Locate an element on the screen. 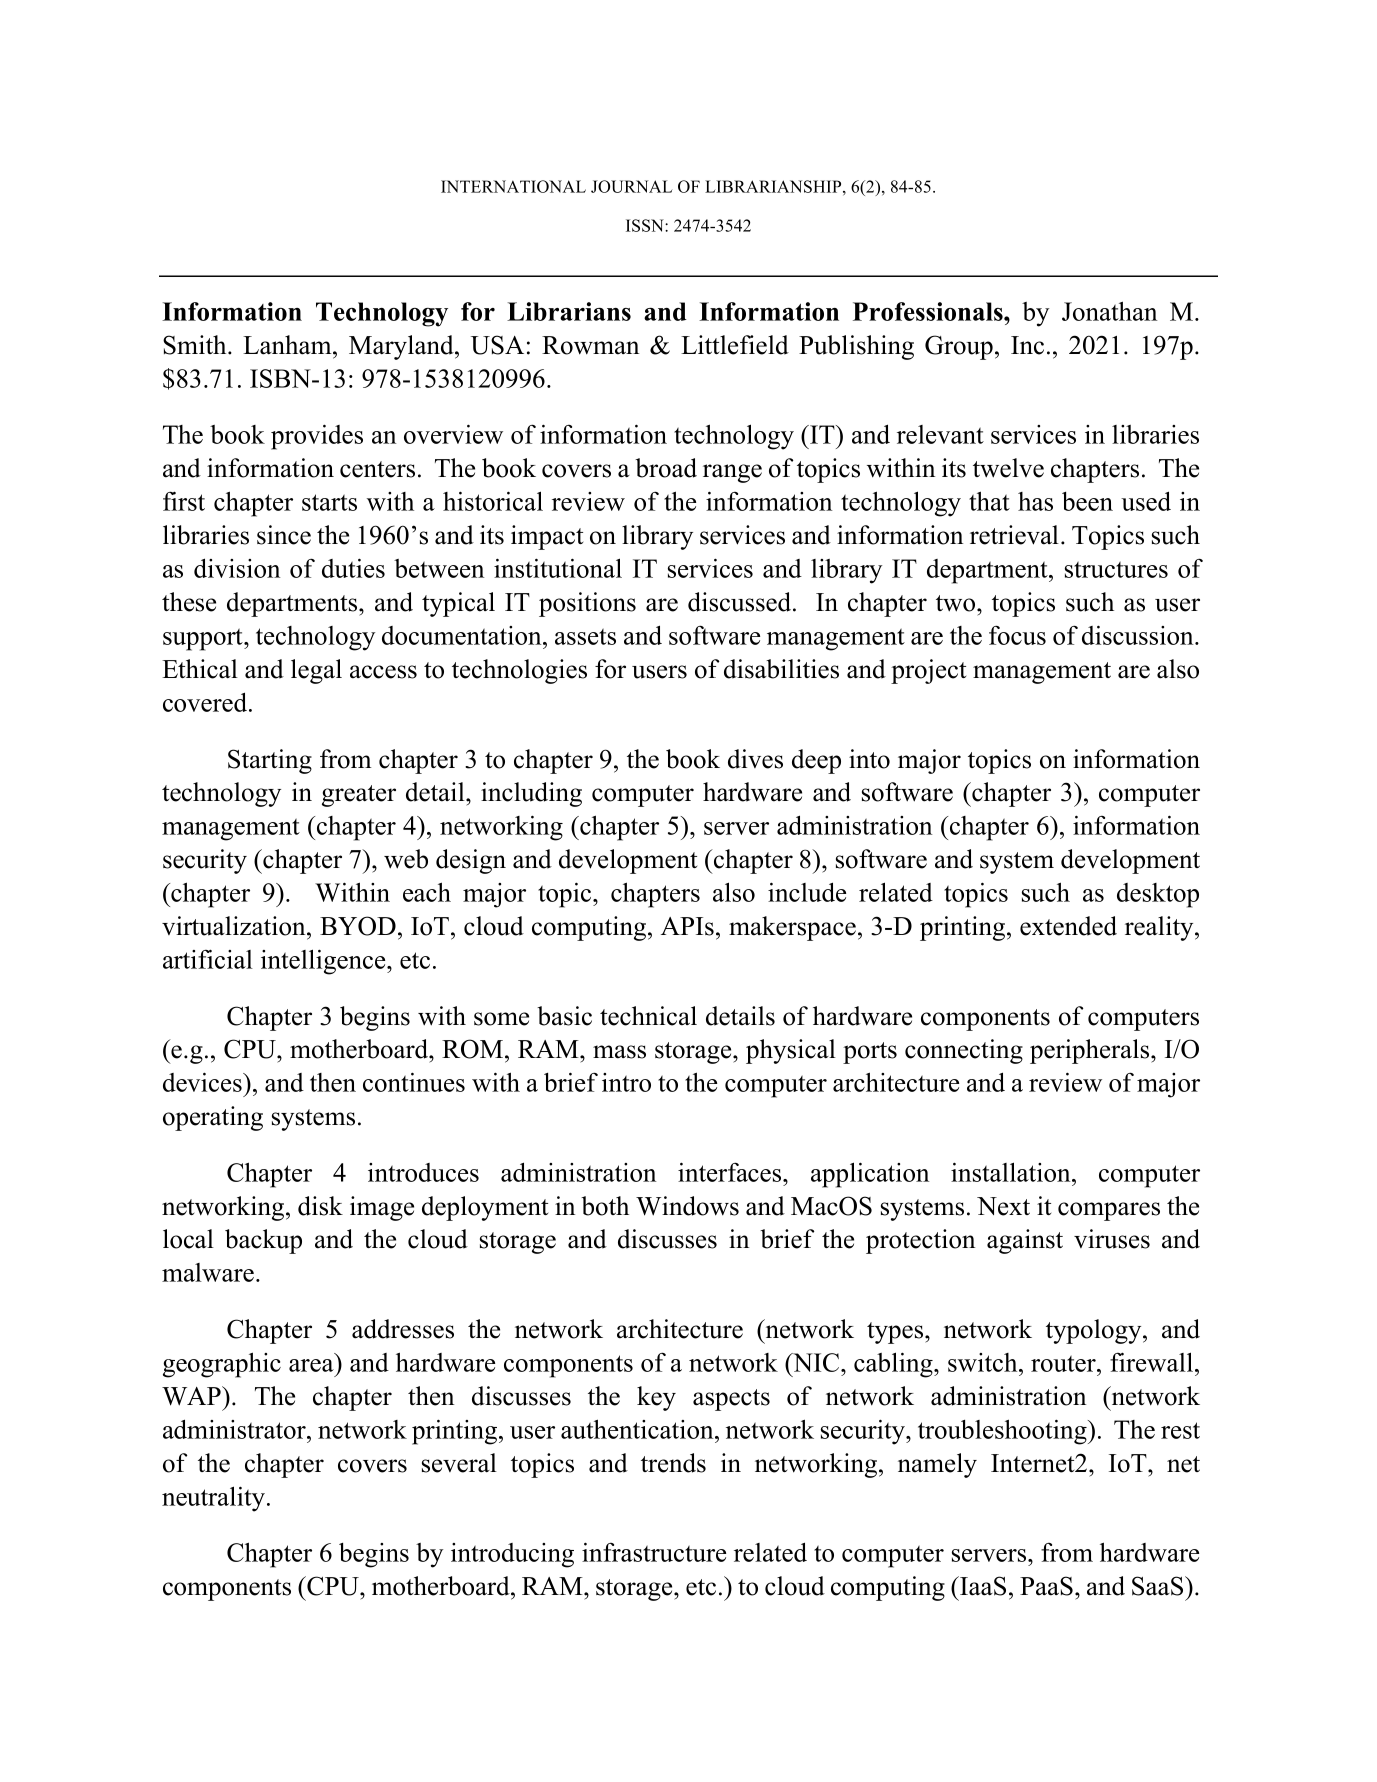  Lanham is located at coordinates (288, 345).
